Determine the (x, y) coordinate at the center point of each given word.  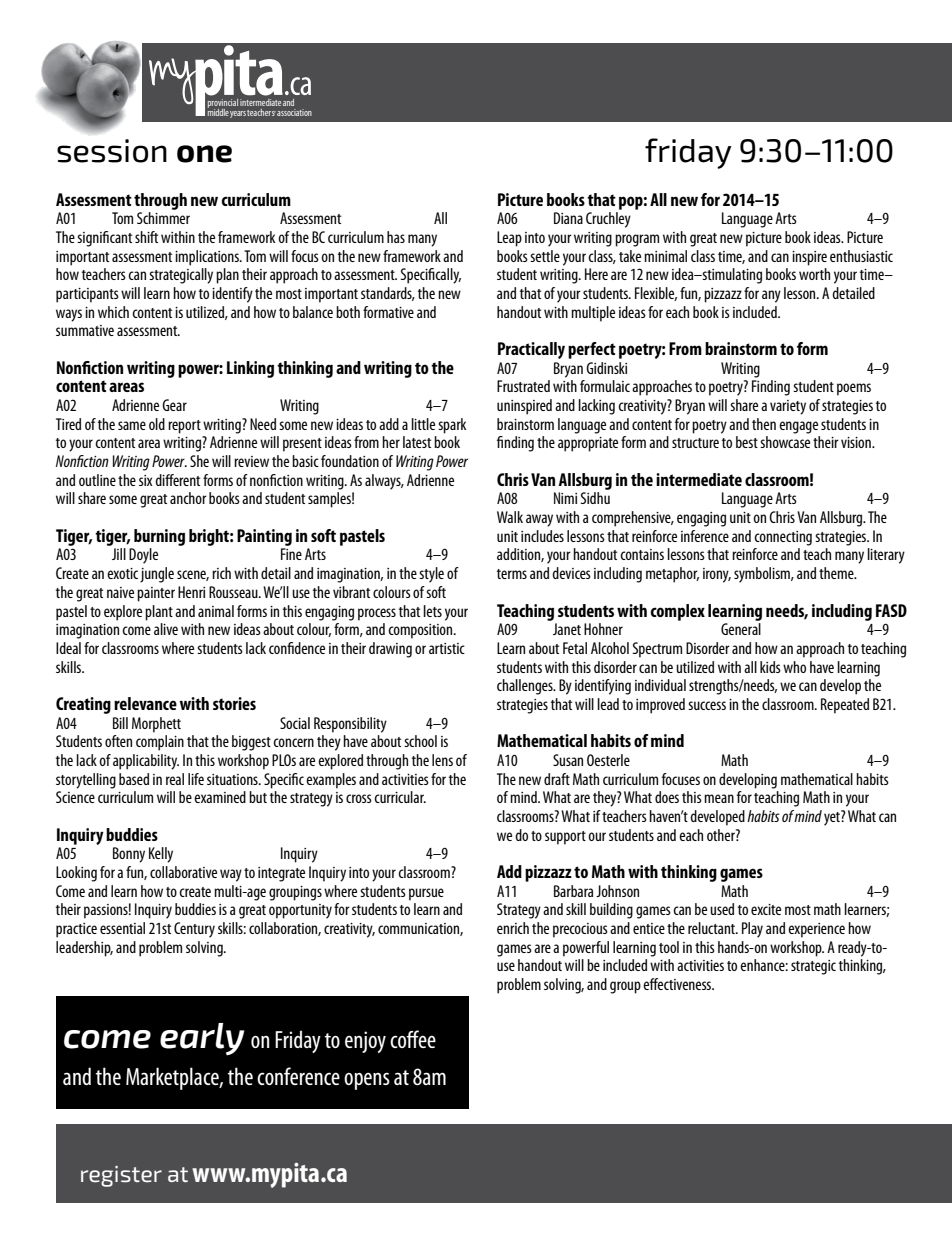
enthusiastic (861, 256)
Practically (531, 350)
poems (854, 389)
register (121, 1176)
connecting (783, 538)
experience (816, 930)
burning (159, 537)
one (204, 154)
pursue (426, 894)
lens (442, 760)
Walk (510, 517)
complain (160, 743)
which (113, 312)
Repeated (845, 706)
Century (194, 930)
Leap (509, 239)
